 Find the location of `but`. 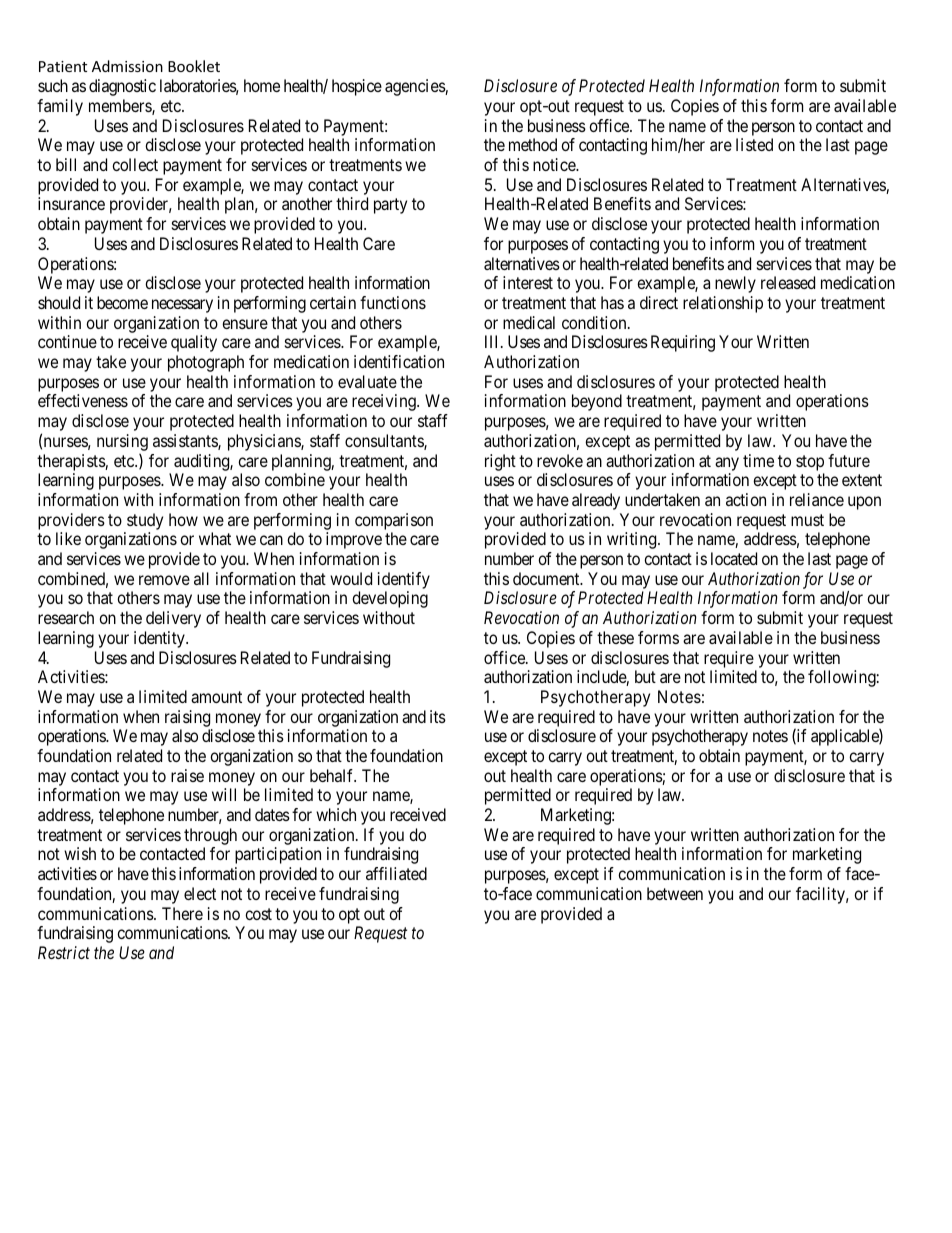

but is located at coordinates (645, 676).
